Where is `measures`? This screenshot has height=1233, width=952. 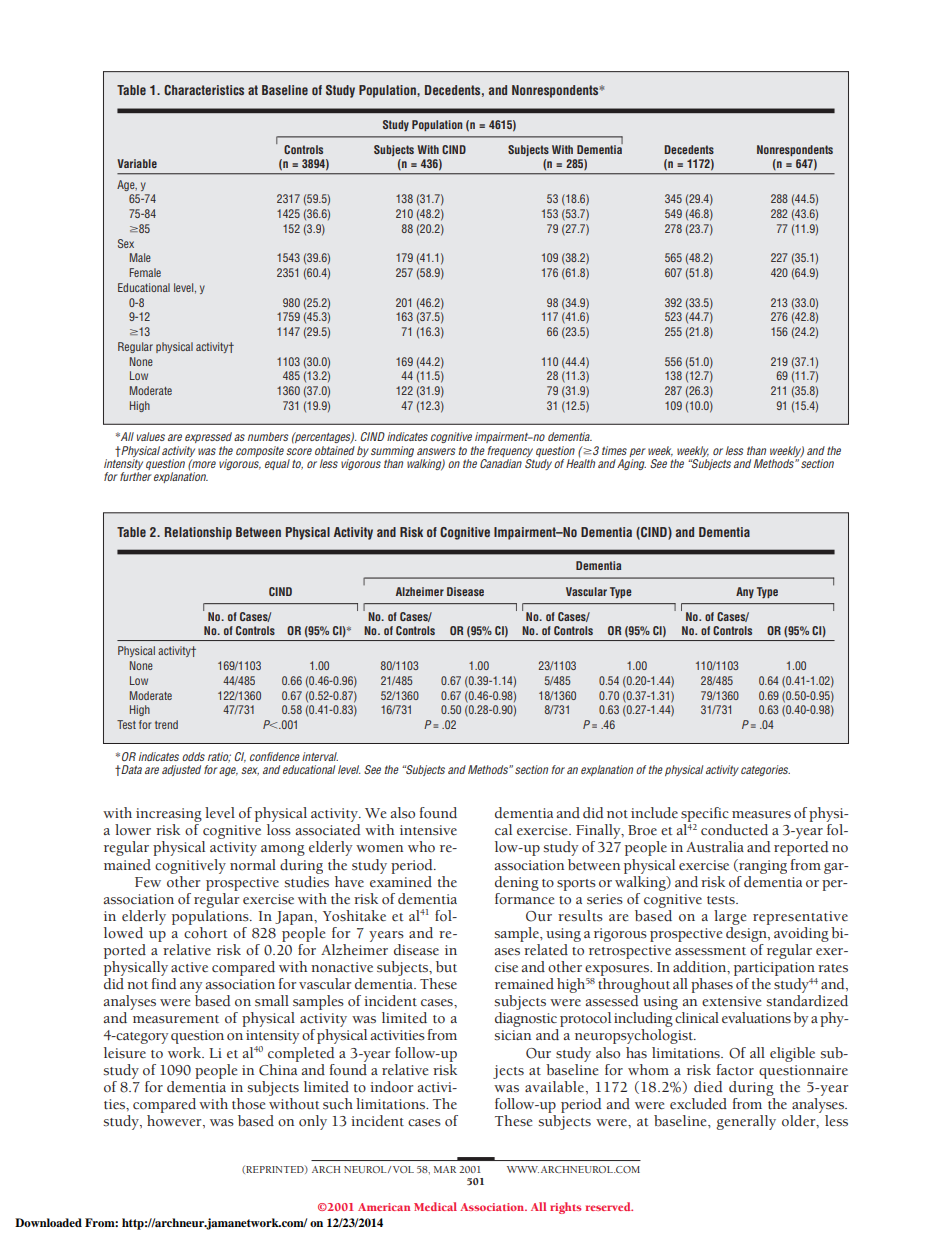
measures is located at coordinates (761, 815).
